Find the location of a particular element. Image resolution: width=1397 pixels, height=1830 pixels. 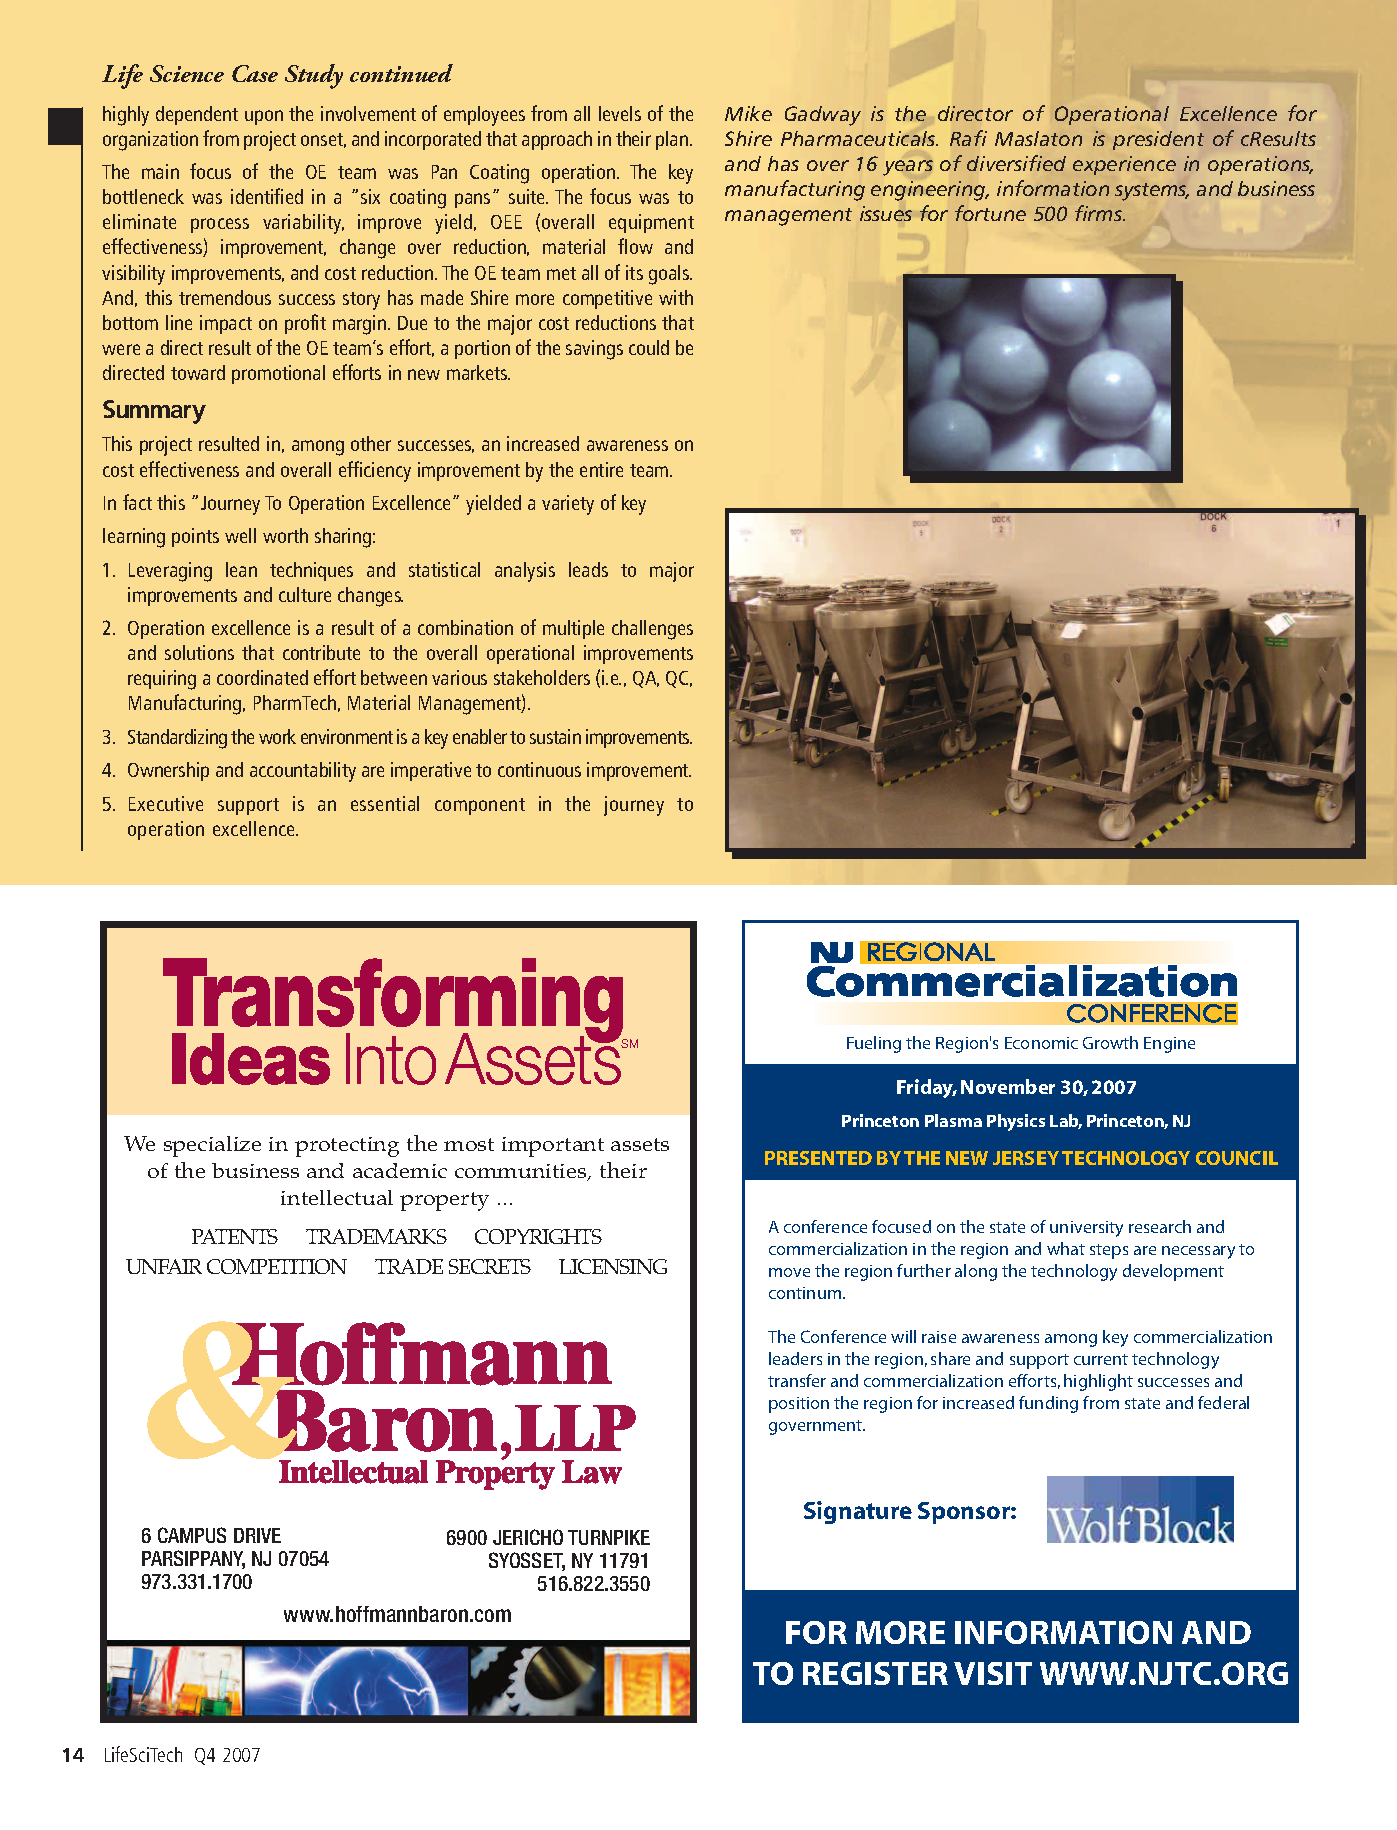

plan is located at coordinates (672, 140).
